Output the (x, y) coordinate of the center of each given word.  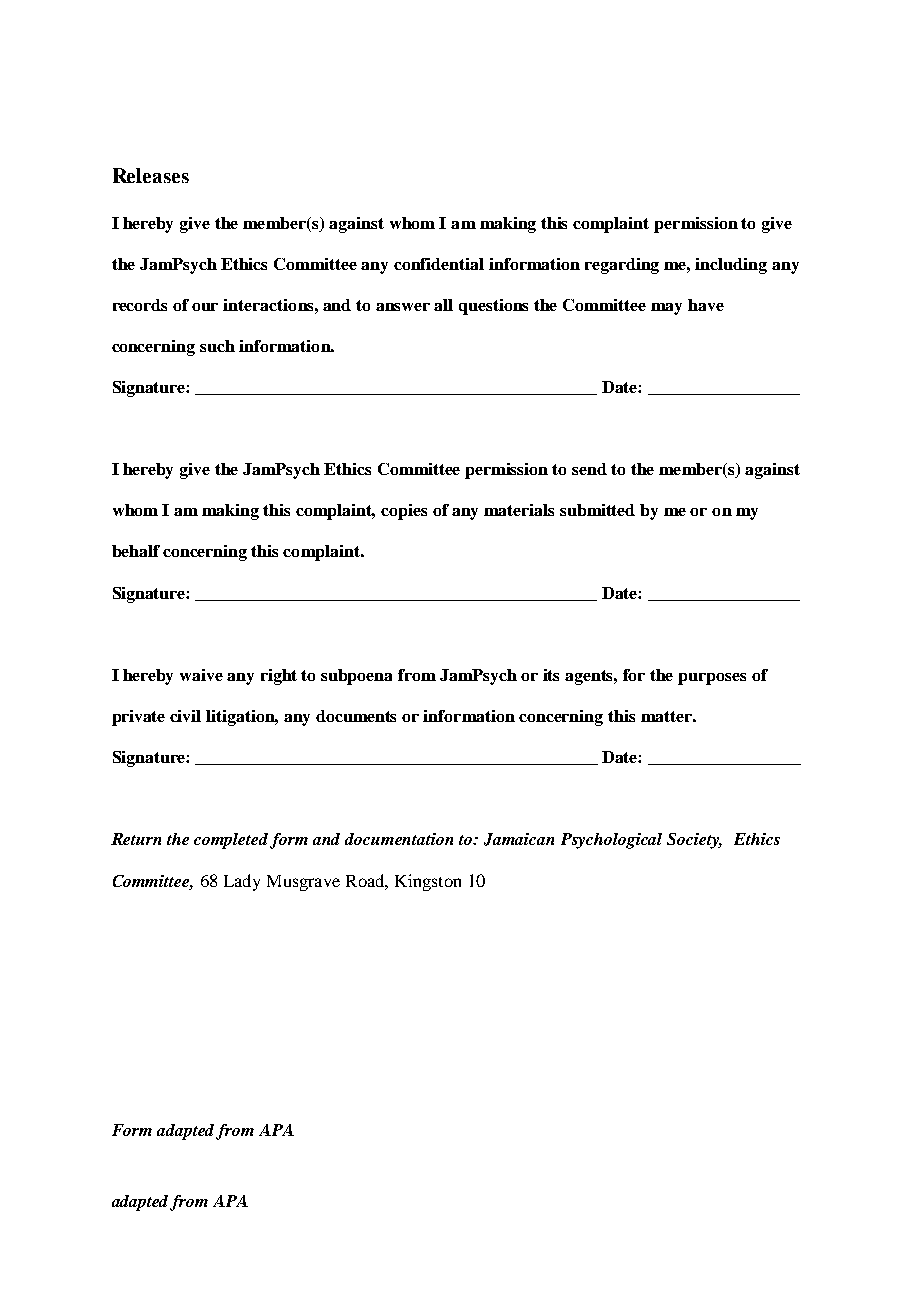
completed (231, 841)
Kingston (428, 882)
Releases (151, 175)
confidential (439, 264)
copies (404, 512)
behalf (136, 551)
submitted (597, 510)
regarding (622, 266)
